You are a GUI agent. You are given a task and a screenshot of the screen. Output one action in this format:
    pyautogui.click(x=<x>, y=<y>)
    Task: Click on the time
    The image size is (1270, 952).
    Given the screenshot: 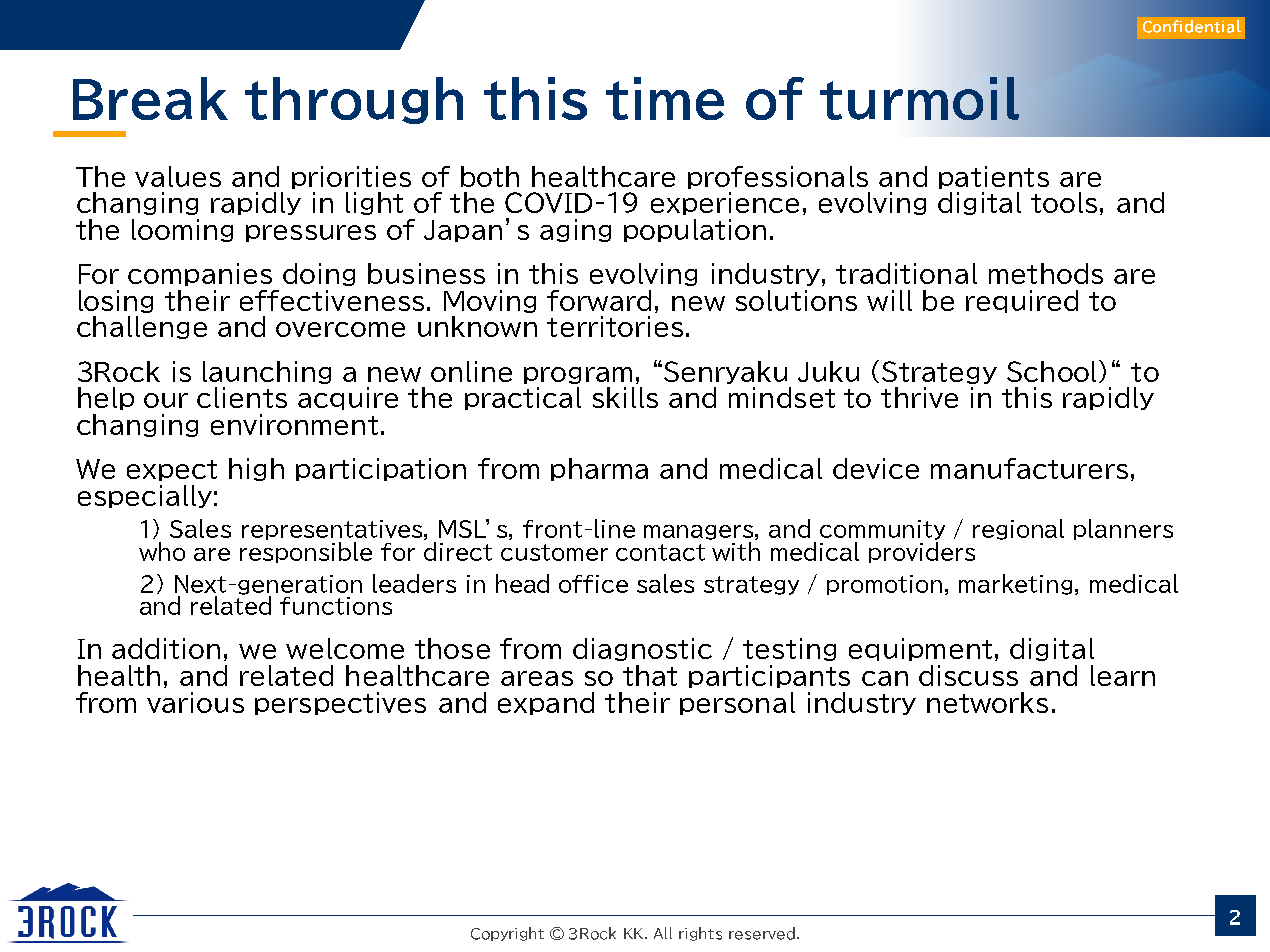 What is the action you would take?
    pyautogui.click(x=665, y=98)
